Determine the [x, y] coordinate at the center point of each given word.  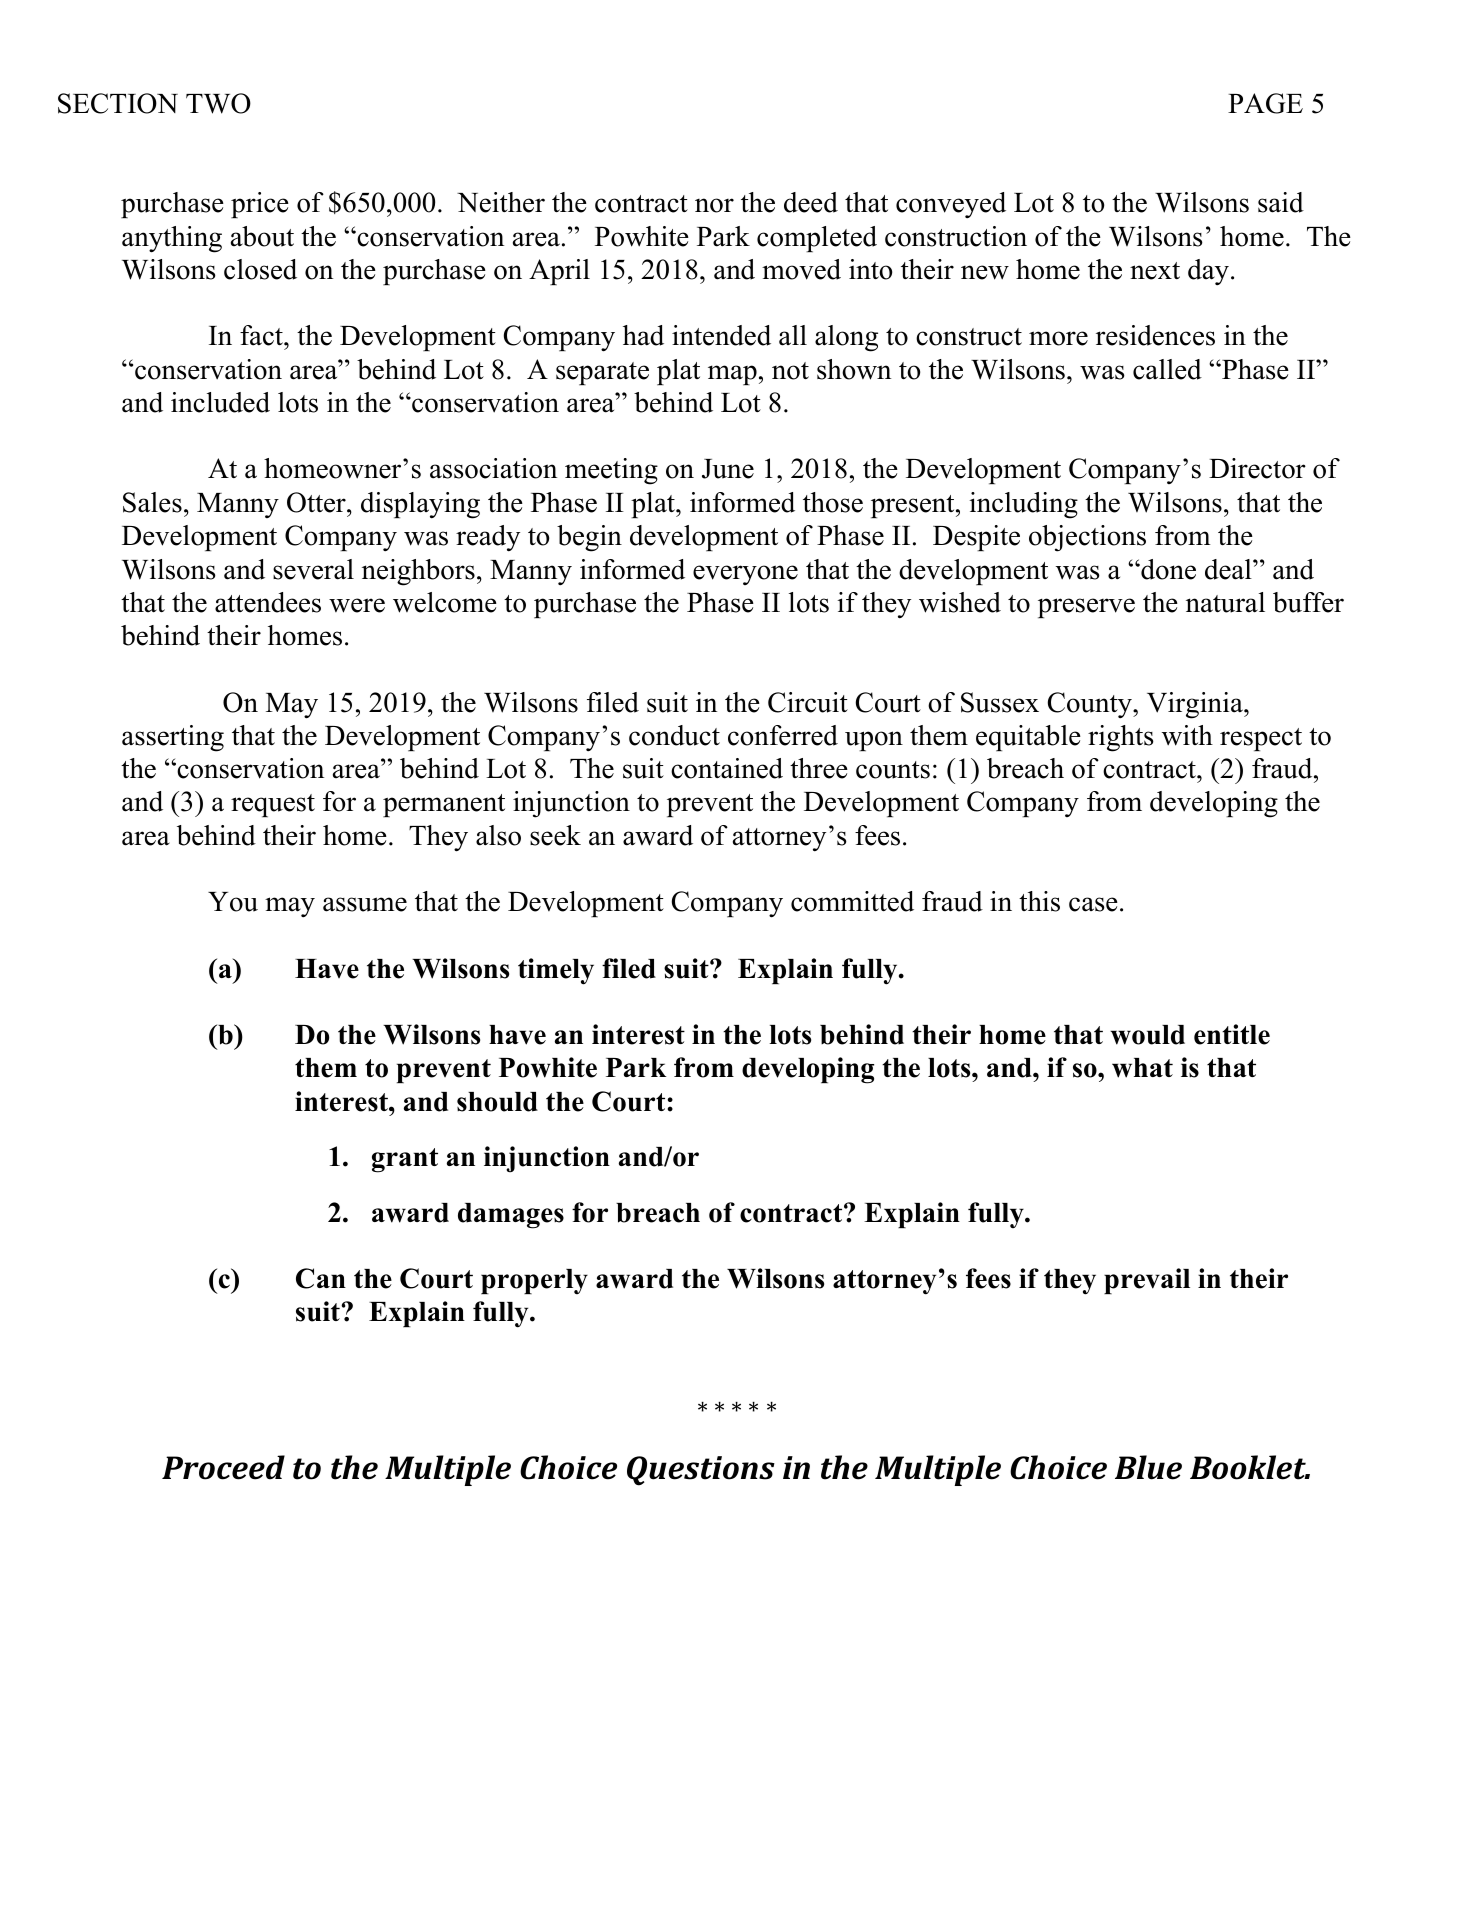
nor [714, 205]
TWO [218, 103]
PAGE [1265, 103]
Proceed [223, 1467]
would [1147, 1035]
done [1167, 569]
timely [556, 971]
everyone [745, 575]
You [233, 902]
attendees [268, 602]
